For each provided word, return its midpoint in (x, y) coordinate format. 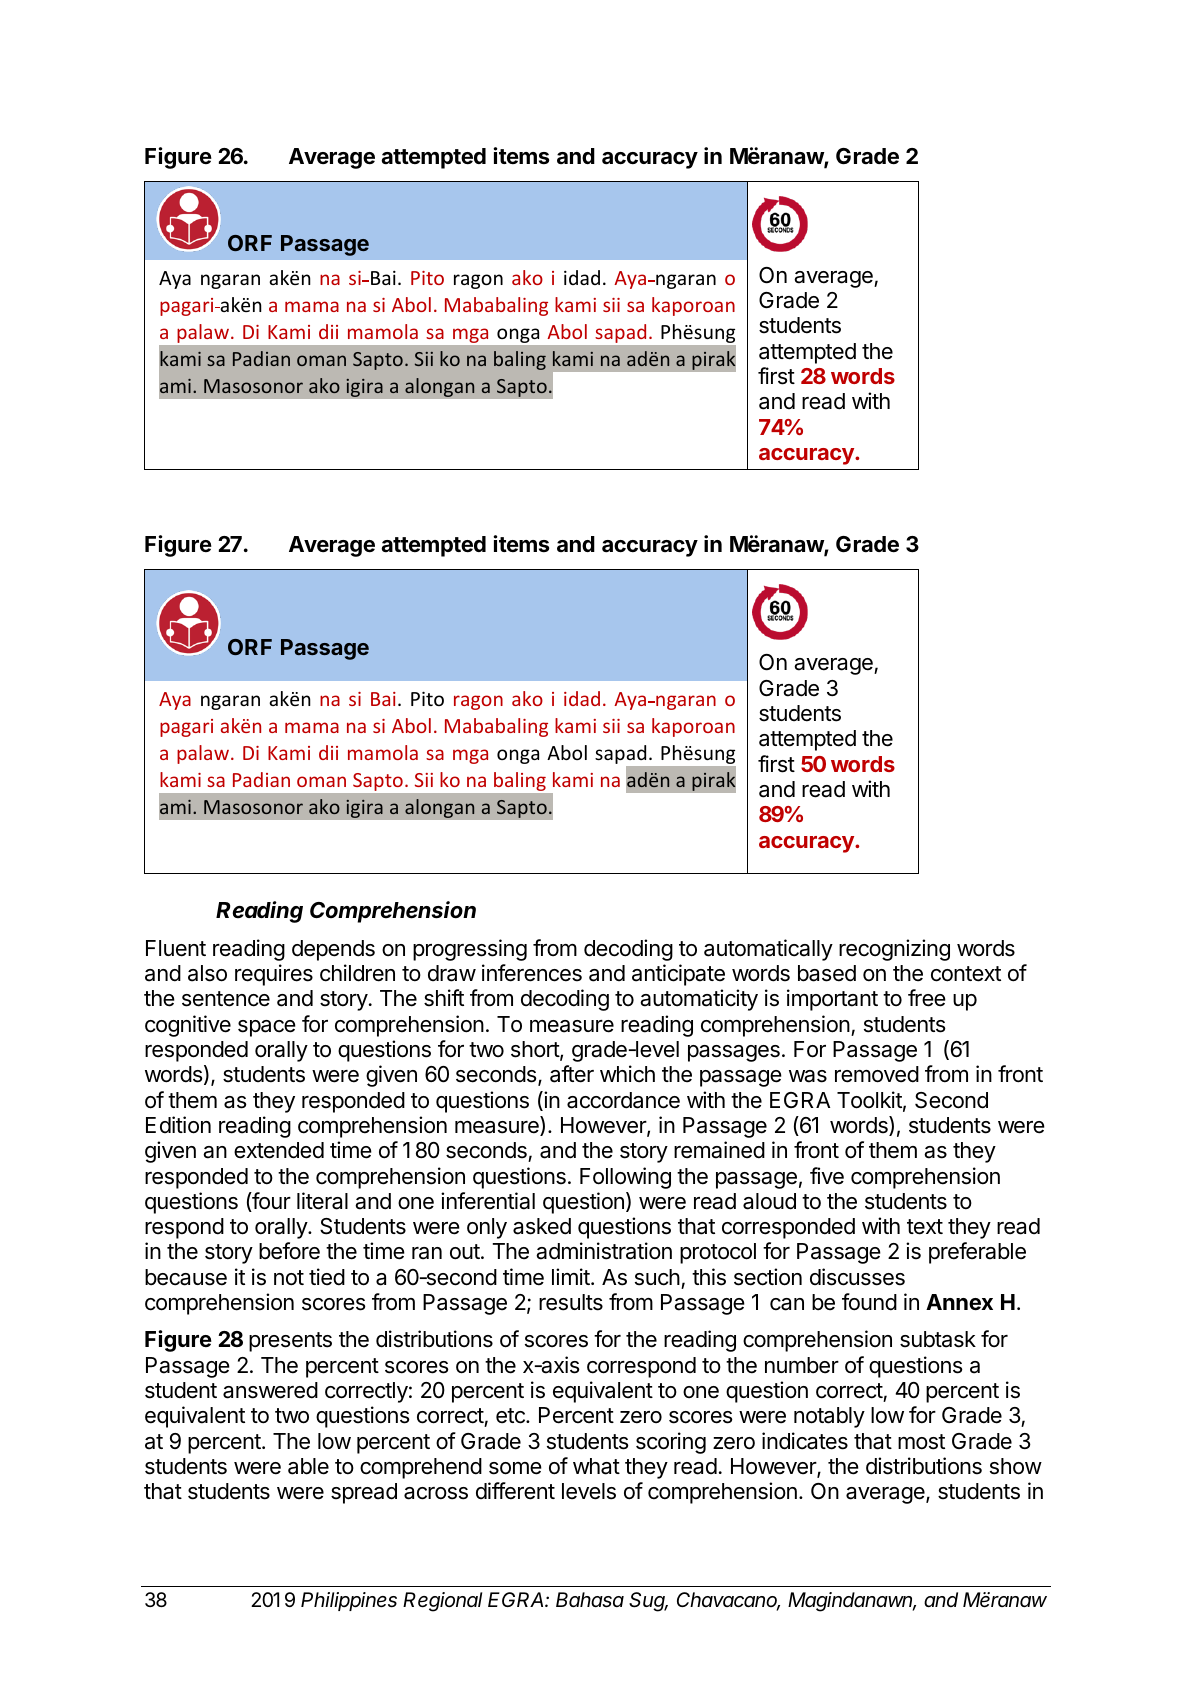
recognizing (894, 950)
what (596, 1466)
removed (877, 1074)
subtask (938, 1339)
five (827, 1176)
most (921, 1442)
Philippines (349, 1601)
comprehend (421, 1468)
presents (290, 1342)
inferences (532, 973)
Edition (178, 1125)
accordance (623, 1100)
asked (542, 1226)
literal (322, 1201)
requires (274, 975)
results (571, 1302)
